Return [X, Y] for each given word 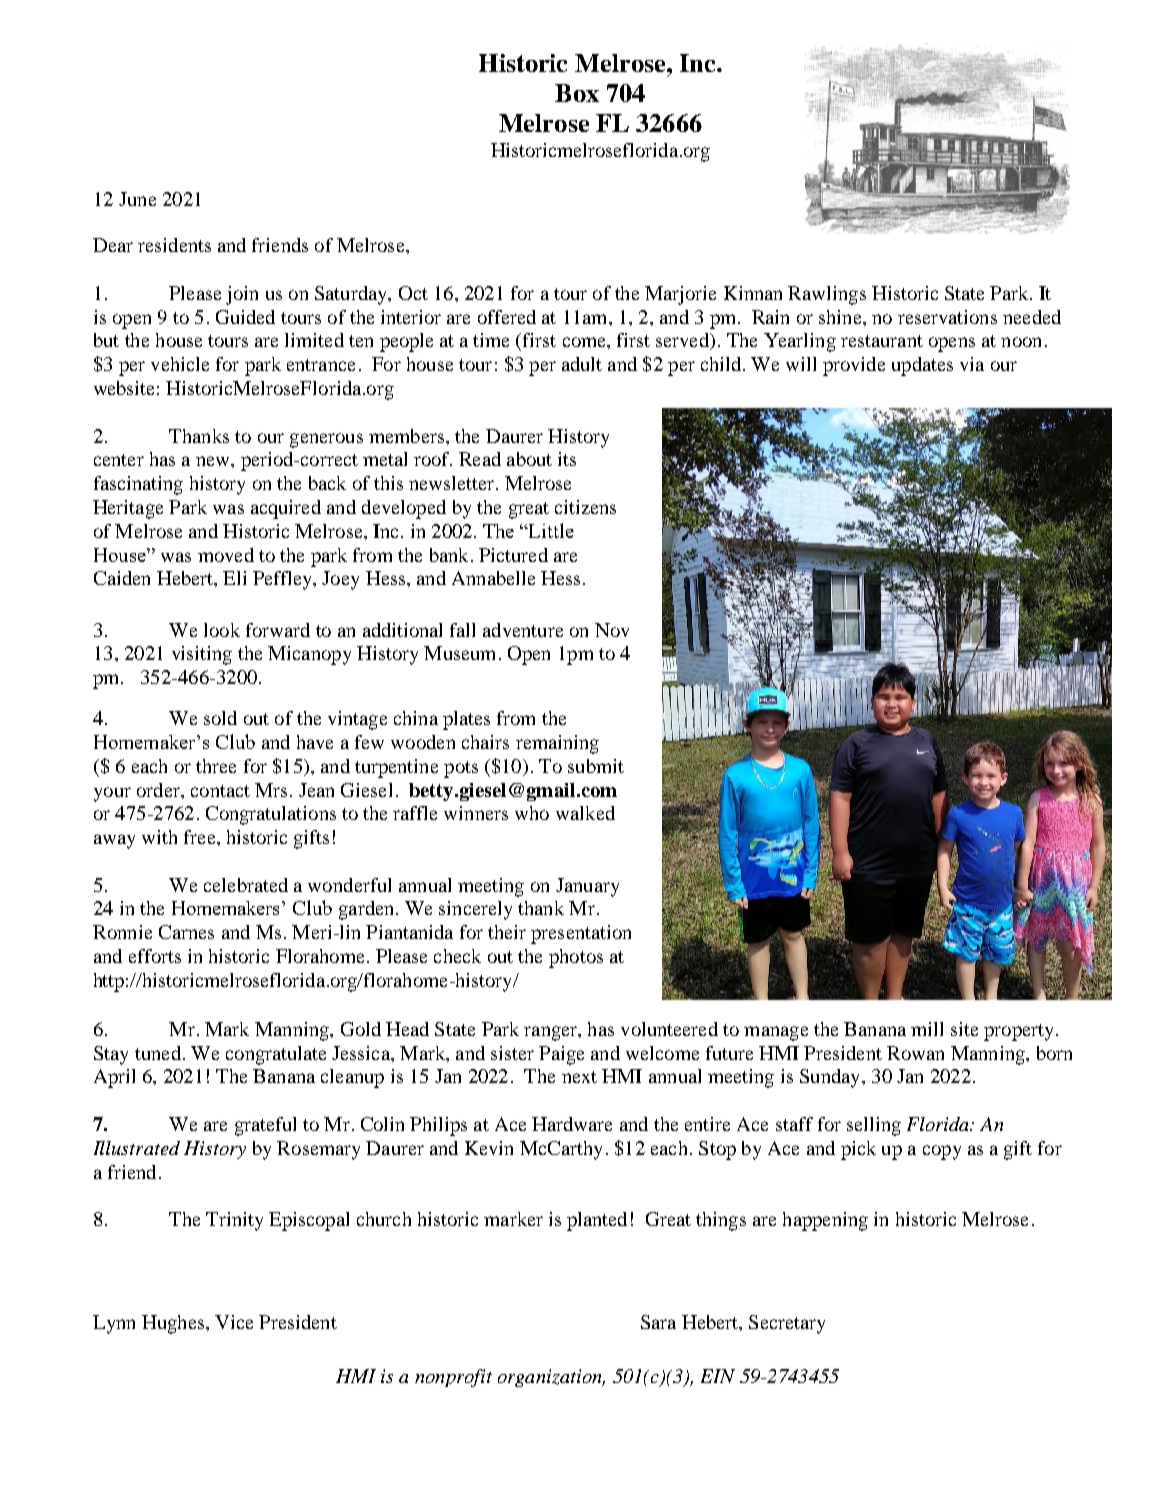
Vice [234, 1322]
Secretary [787, 1324]
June [137, 199]
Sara [658, 1322]
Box [577, 93]
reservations [947, 317]
